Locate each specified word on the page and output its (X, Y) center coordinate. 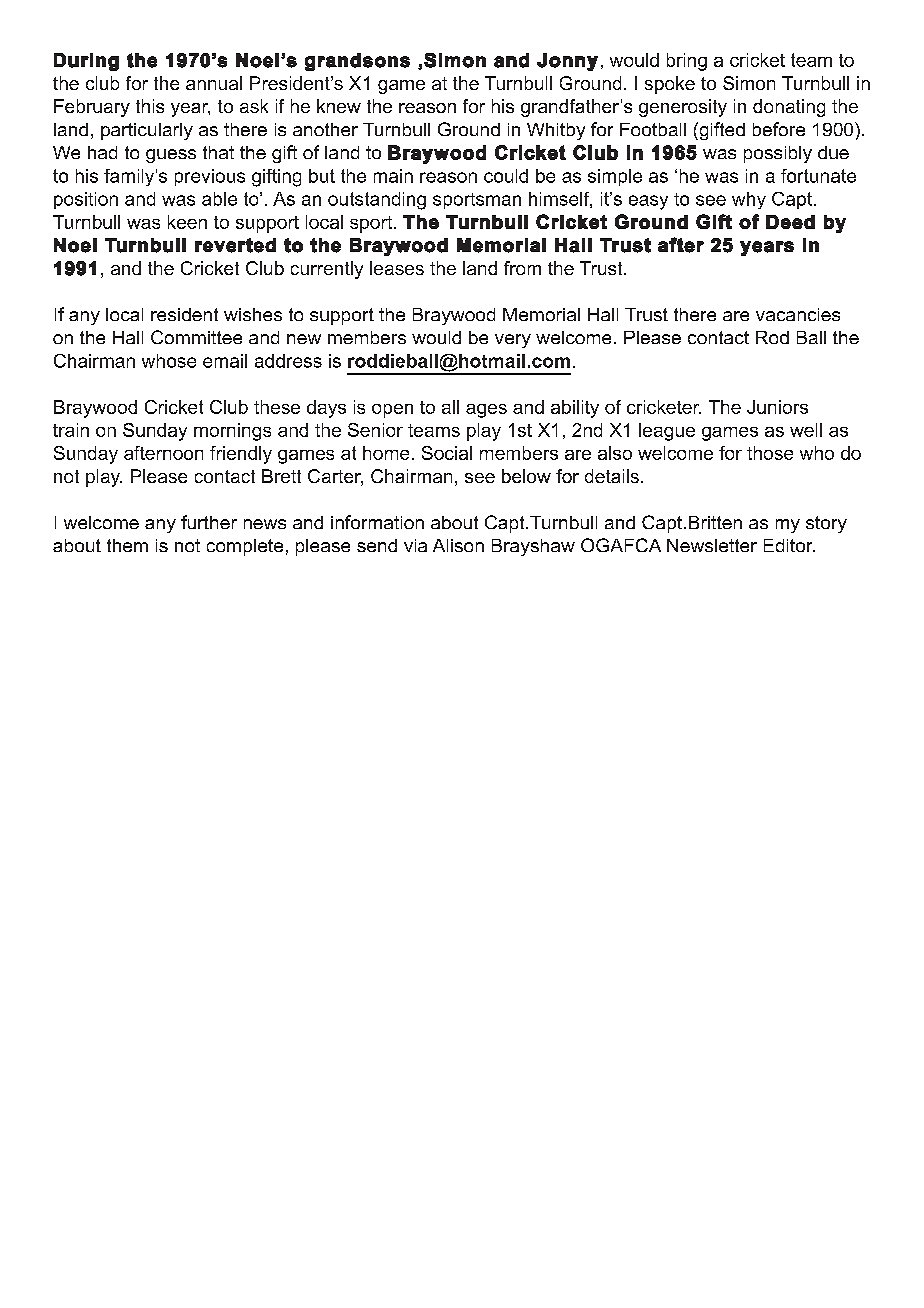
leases (397, 268)
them (127, 545)
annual (214, 83)
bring (687, 62)
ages (486, 411)
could (506, 176)
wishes (253, 314)
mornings (232, 432)
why (749, 200)
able (219, 199)
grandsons (357, 62)
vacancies (798, 314)
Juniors (777, 407)
